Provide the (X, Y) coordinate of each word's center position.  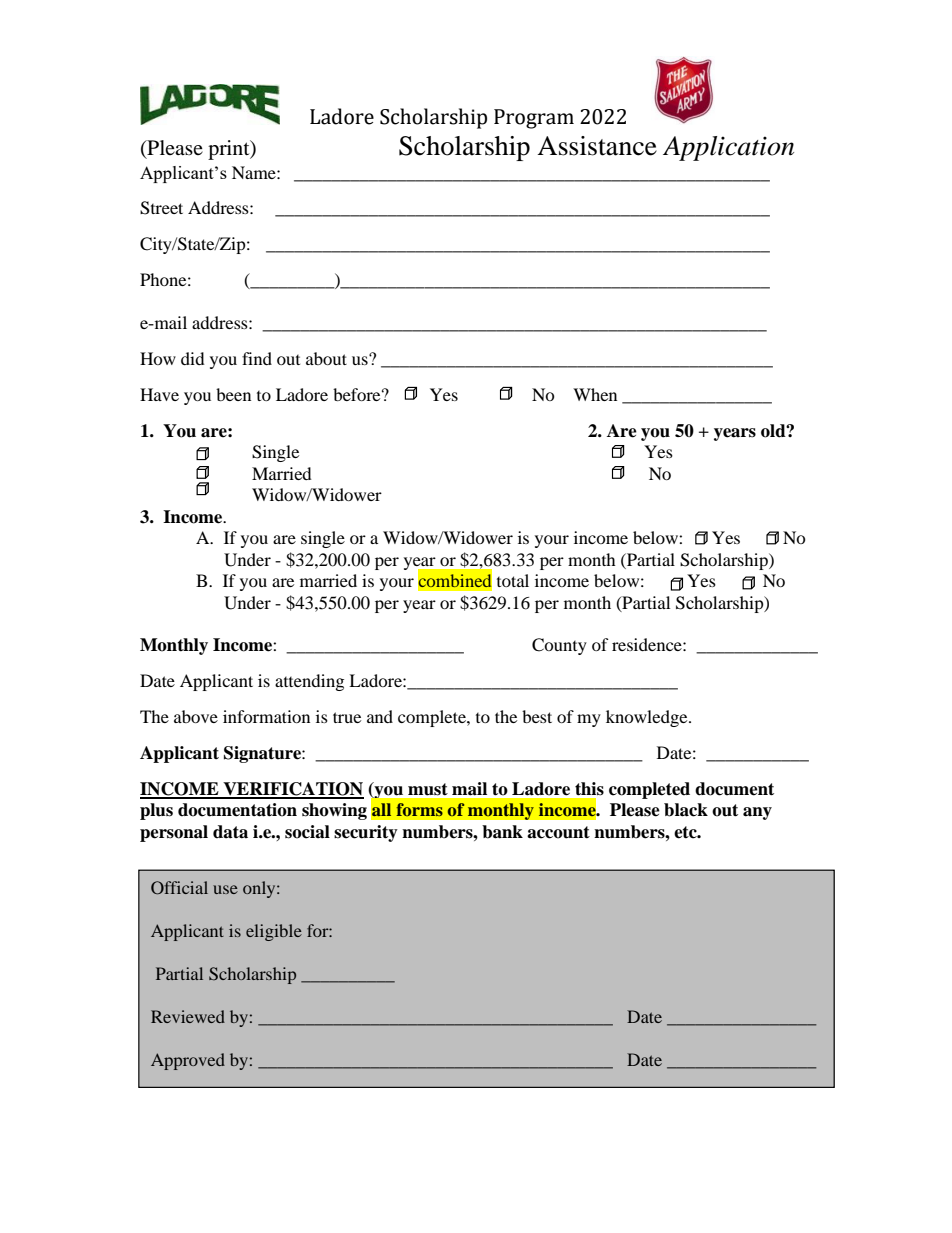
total (513, 580)
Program (534, 119)
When (595, 394)
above (196, 716)
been (233, 394)
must (428, 789)
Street (161, 208)
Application (728, 148)
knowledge (648, 718)
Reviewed (188, 1016)
